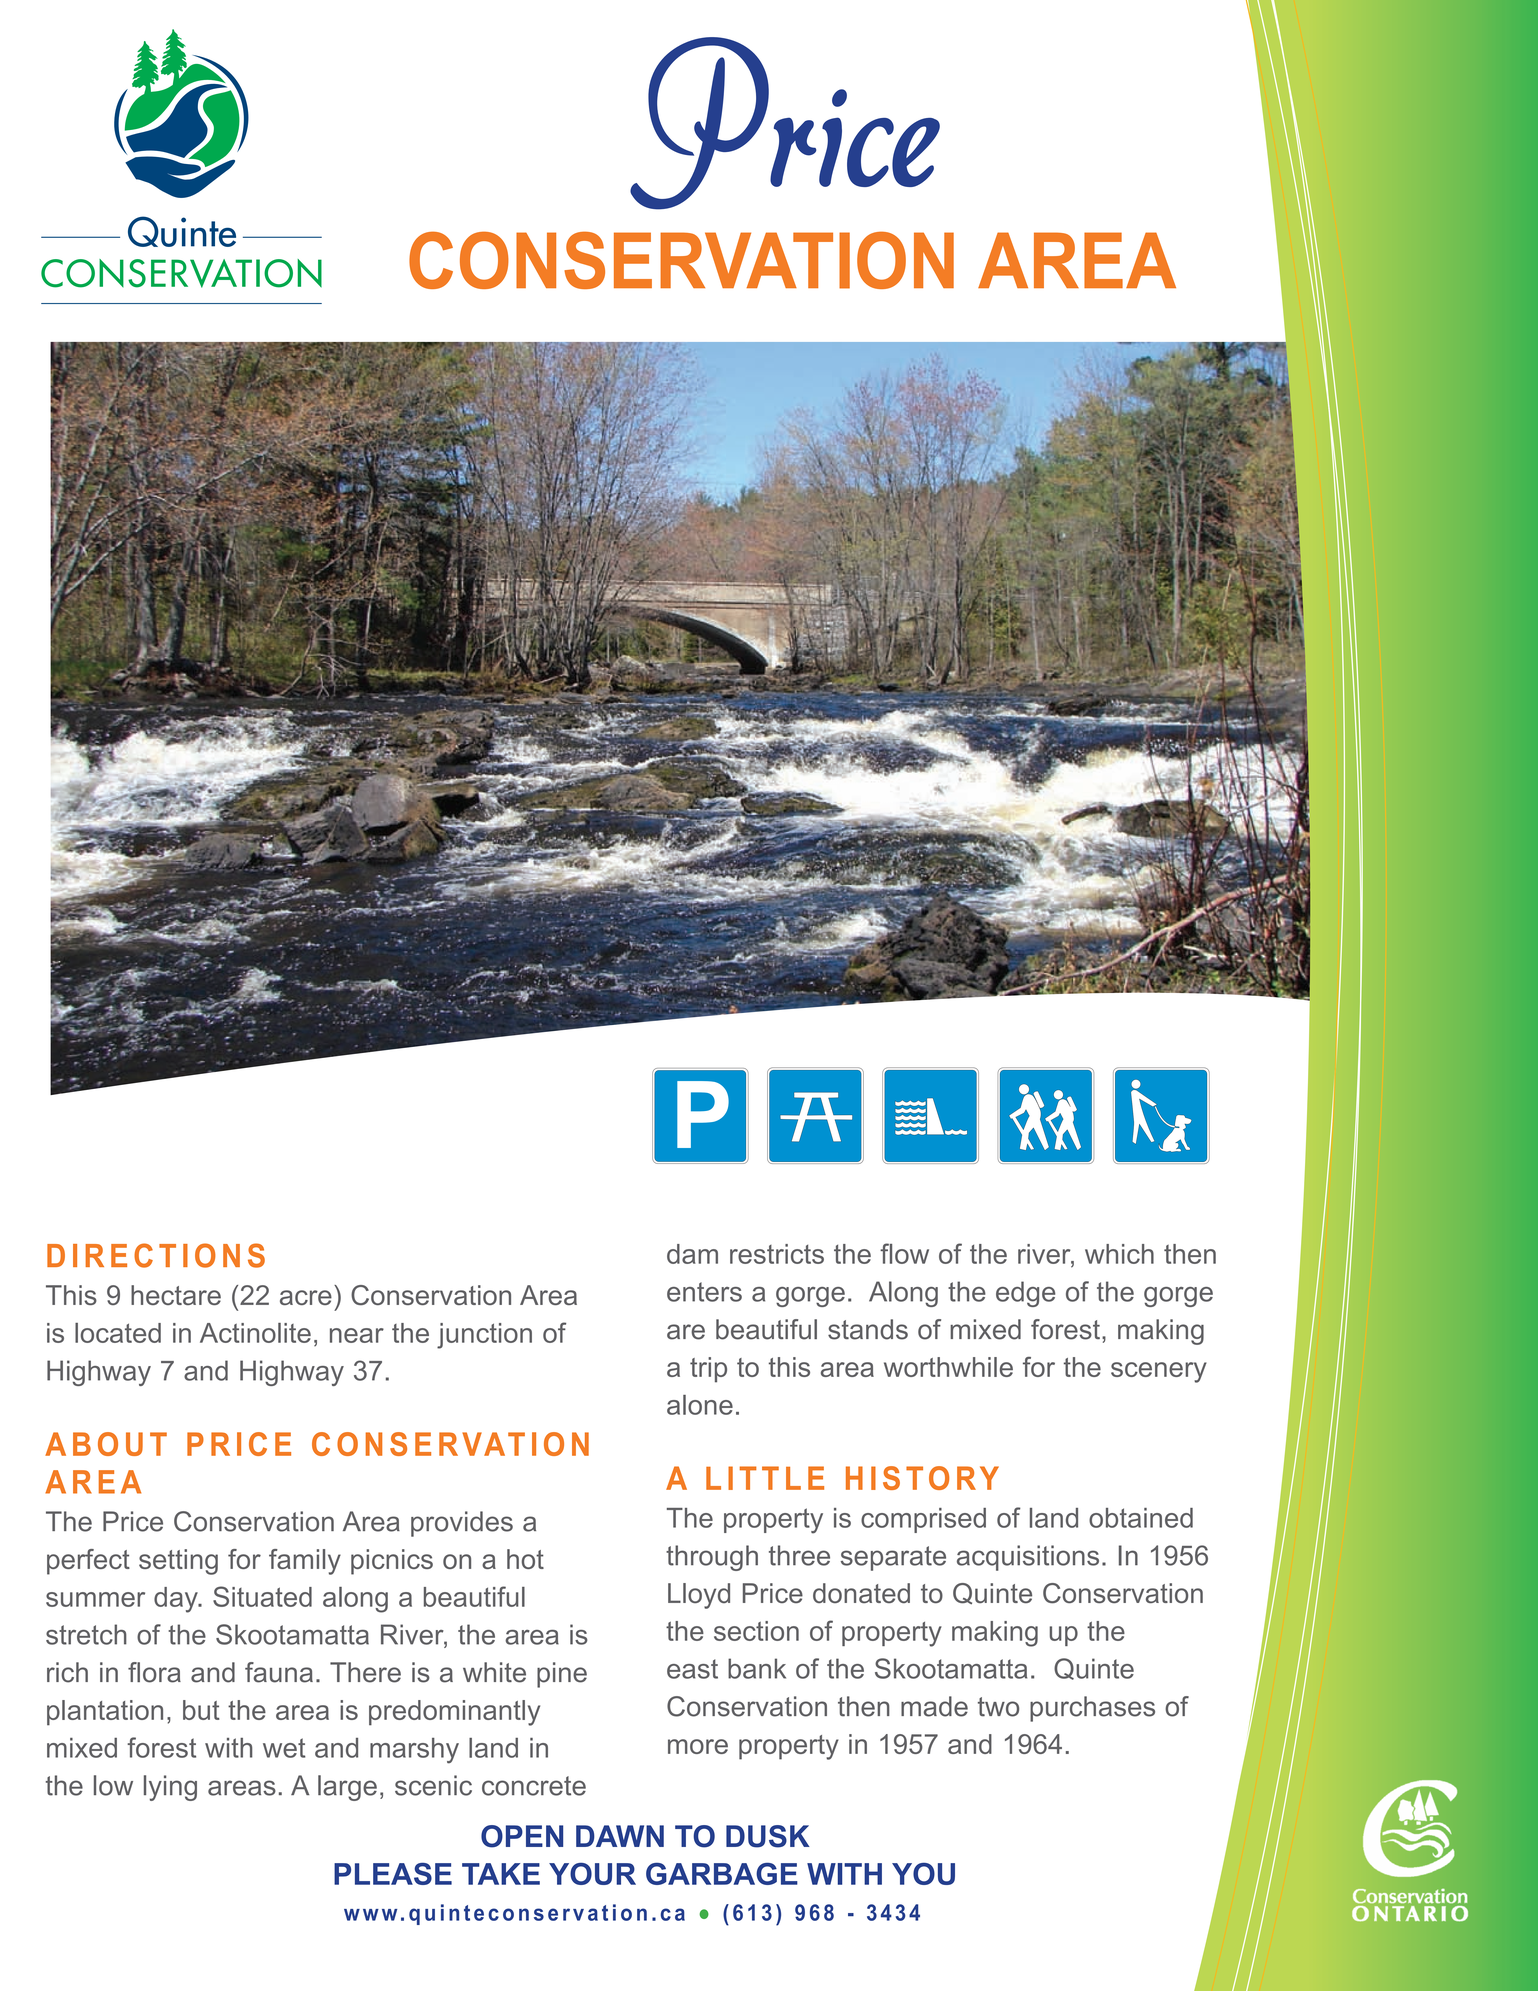 This screenshot has width=1538, height=1991. What do you see at coordinates (692, 1254) in the screenshot?
I see `dam` at bounding box center [692, 1254].
